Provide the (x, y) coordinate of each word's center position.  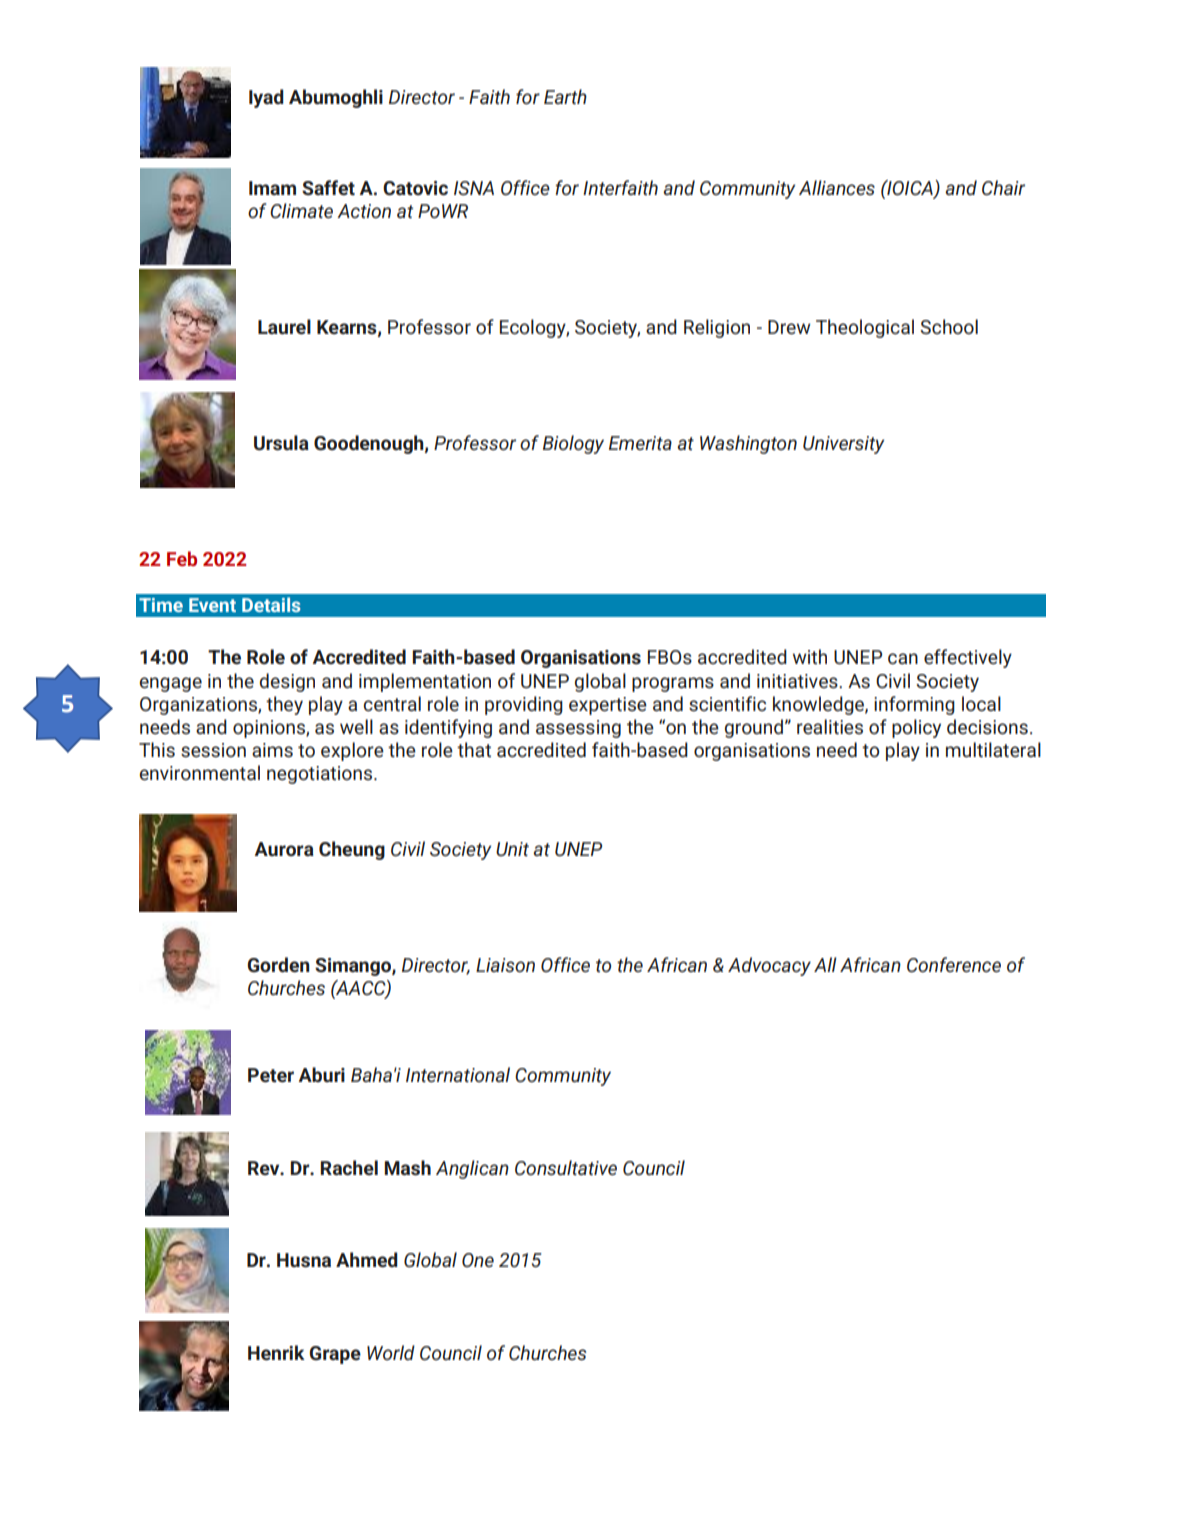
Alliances (837, 188)
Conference (954, 965)
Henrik (276, 1353)
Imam (272, 188)
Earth (565, 97)
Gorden (279, 965)
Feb (182, 558)
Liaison (505, 965)
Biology (573, 444)
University (843, 445)
